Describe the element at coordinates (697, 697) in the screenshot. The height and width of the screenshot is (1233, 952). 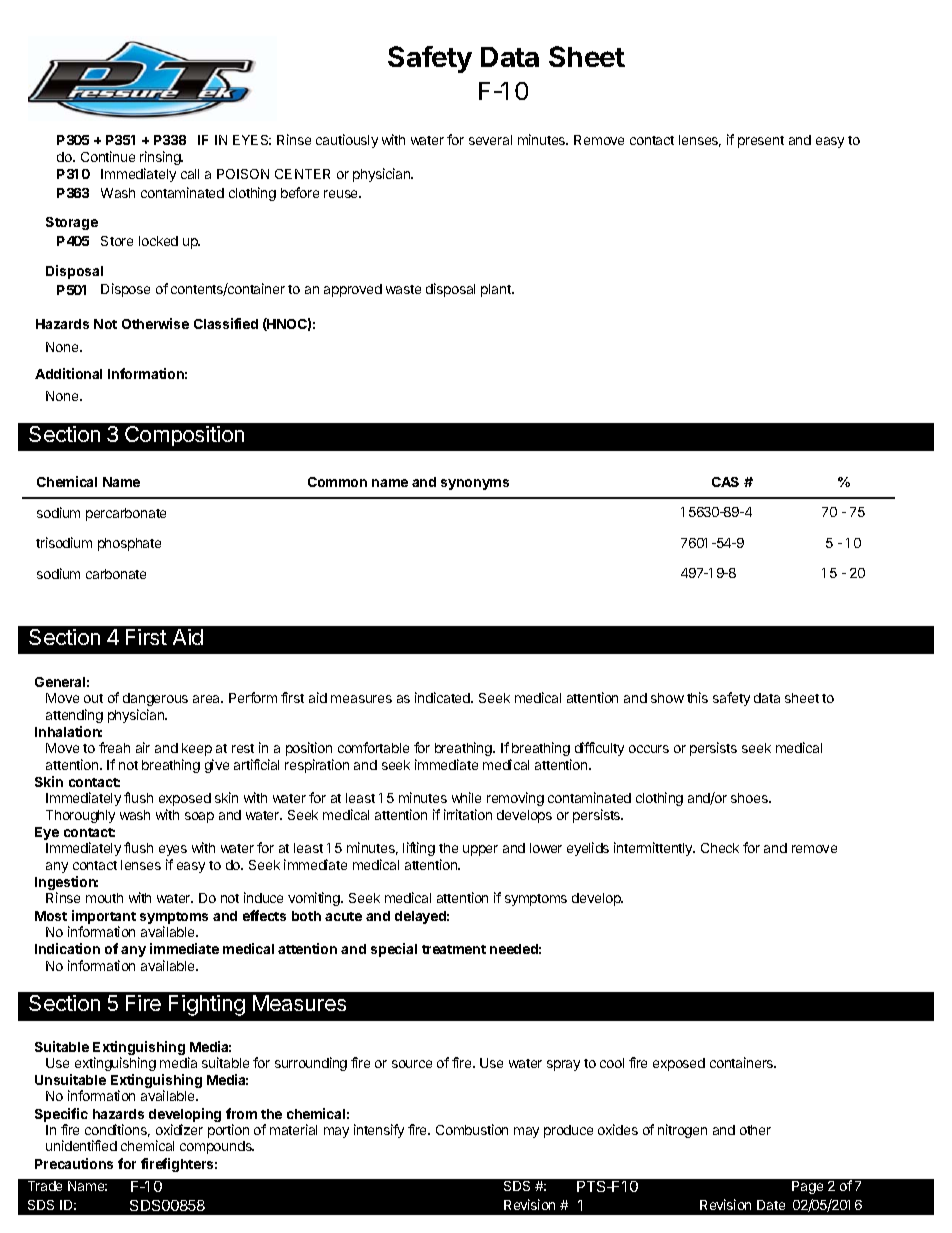
I see `this` at that location.
